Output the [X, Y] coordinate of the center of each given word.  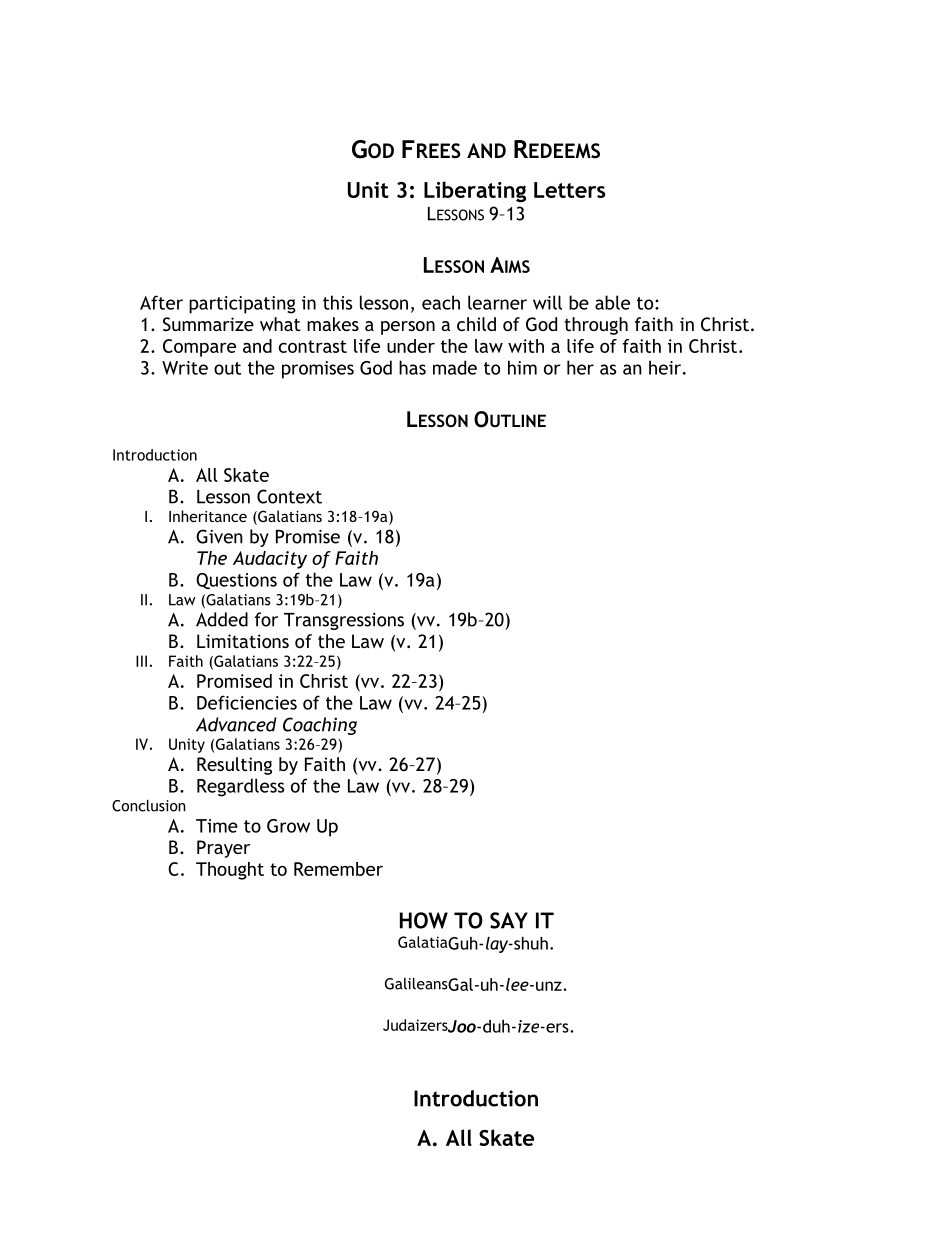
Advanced [236, 724]
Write [185, 368]
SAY [509, 920]
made [455, 367]
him [522, 367]
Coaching [320, 726]
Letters [569, 190]
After [161, 302]
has [412, 367]
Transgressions [344, 621]
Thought [230, 871]
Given [219, 536]
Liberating [475, 192]
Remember [338, 869]
